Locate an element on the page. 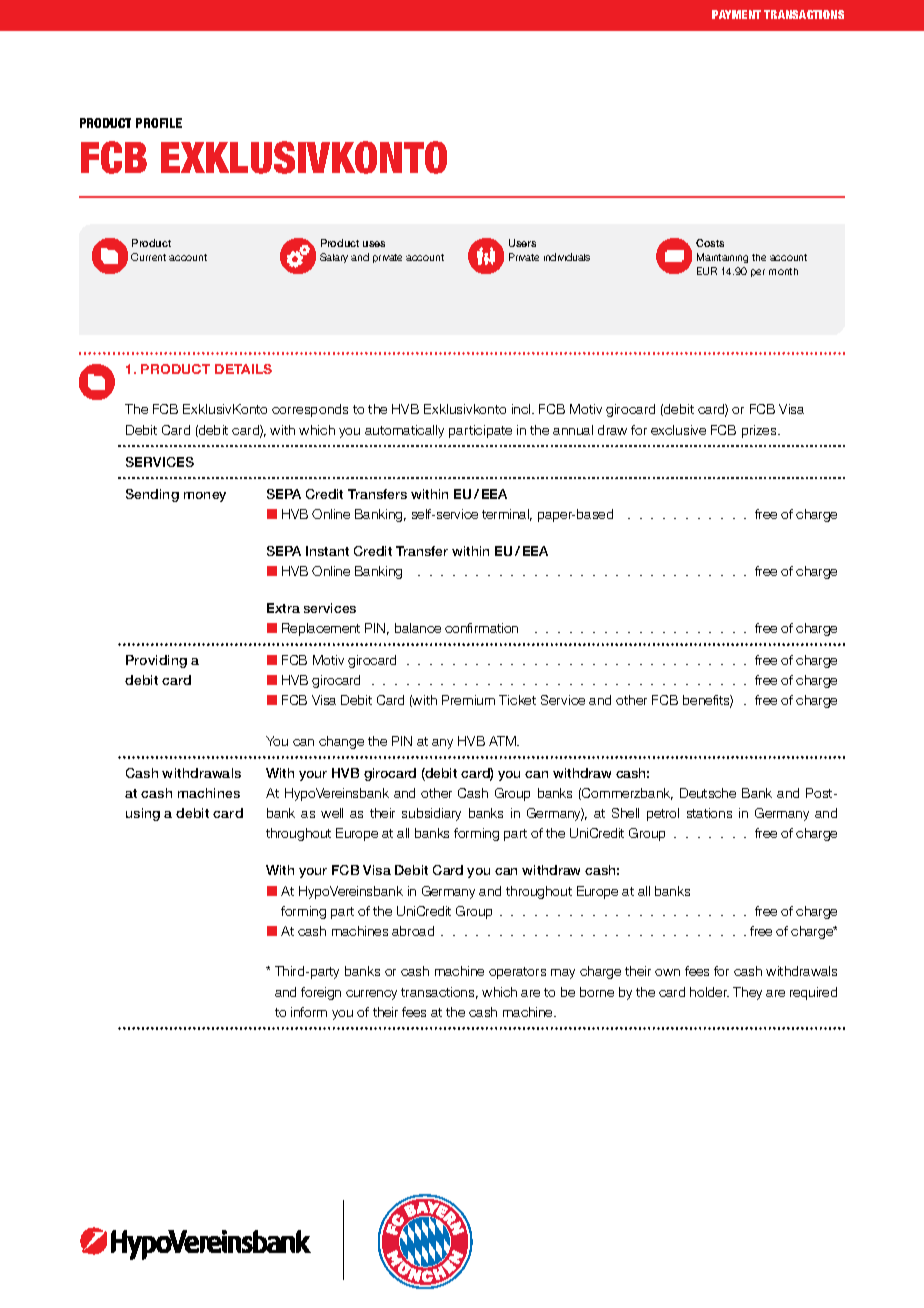 This page has width=924, height=1308. inform is located at coordinates (309, 1012).
